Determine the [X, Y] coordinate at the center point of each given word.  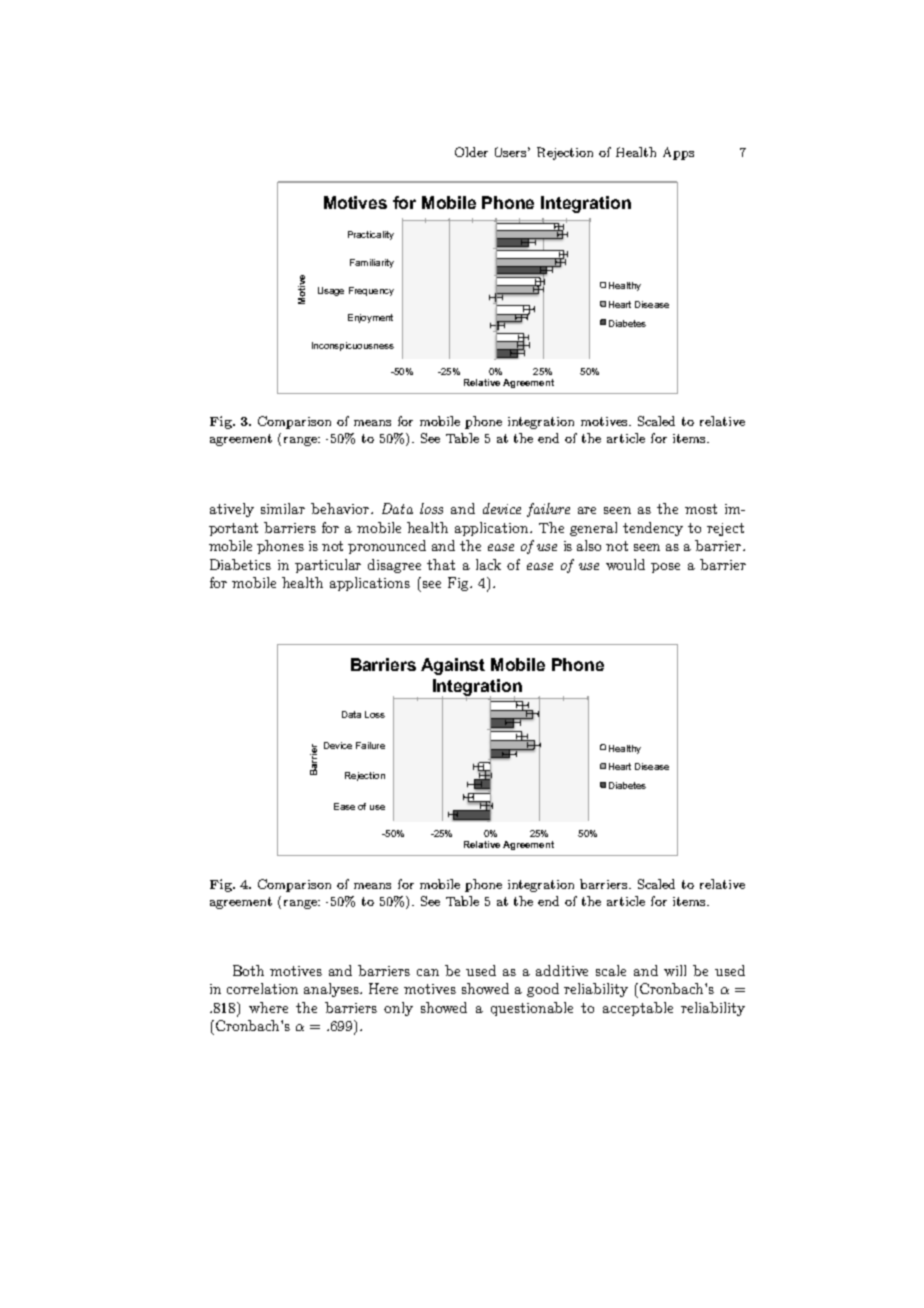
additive [562, 970]
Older [471, 152]
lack [488, 564]
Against [453, 666]
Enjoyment [370, 318]
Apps [678, 153]
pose [665, 568]
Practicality [371, 235]
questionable [532, 1009]
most [701, 509]
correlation [262, 988]
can [428, 972]
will [675, 970]
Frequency [371, 291]
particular [328, 566]
